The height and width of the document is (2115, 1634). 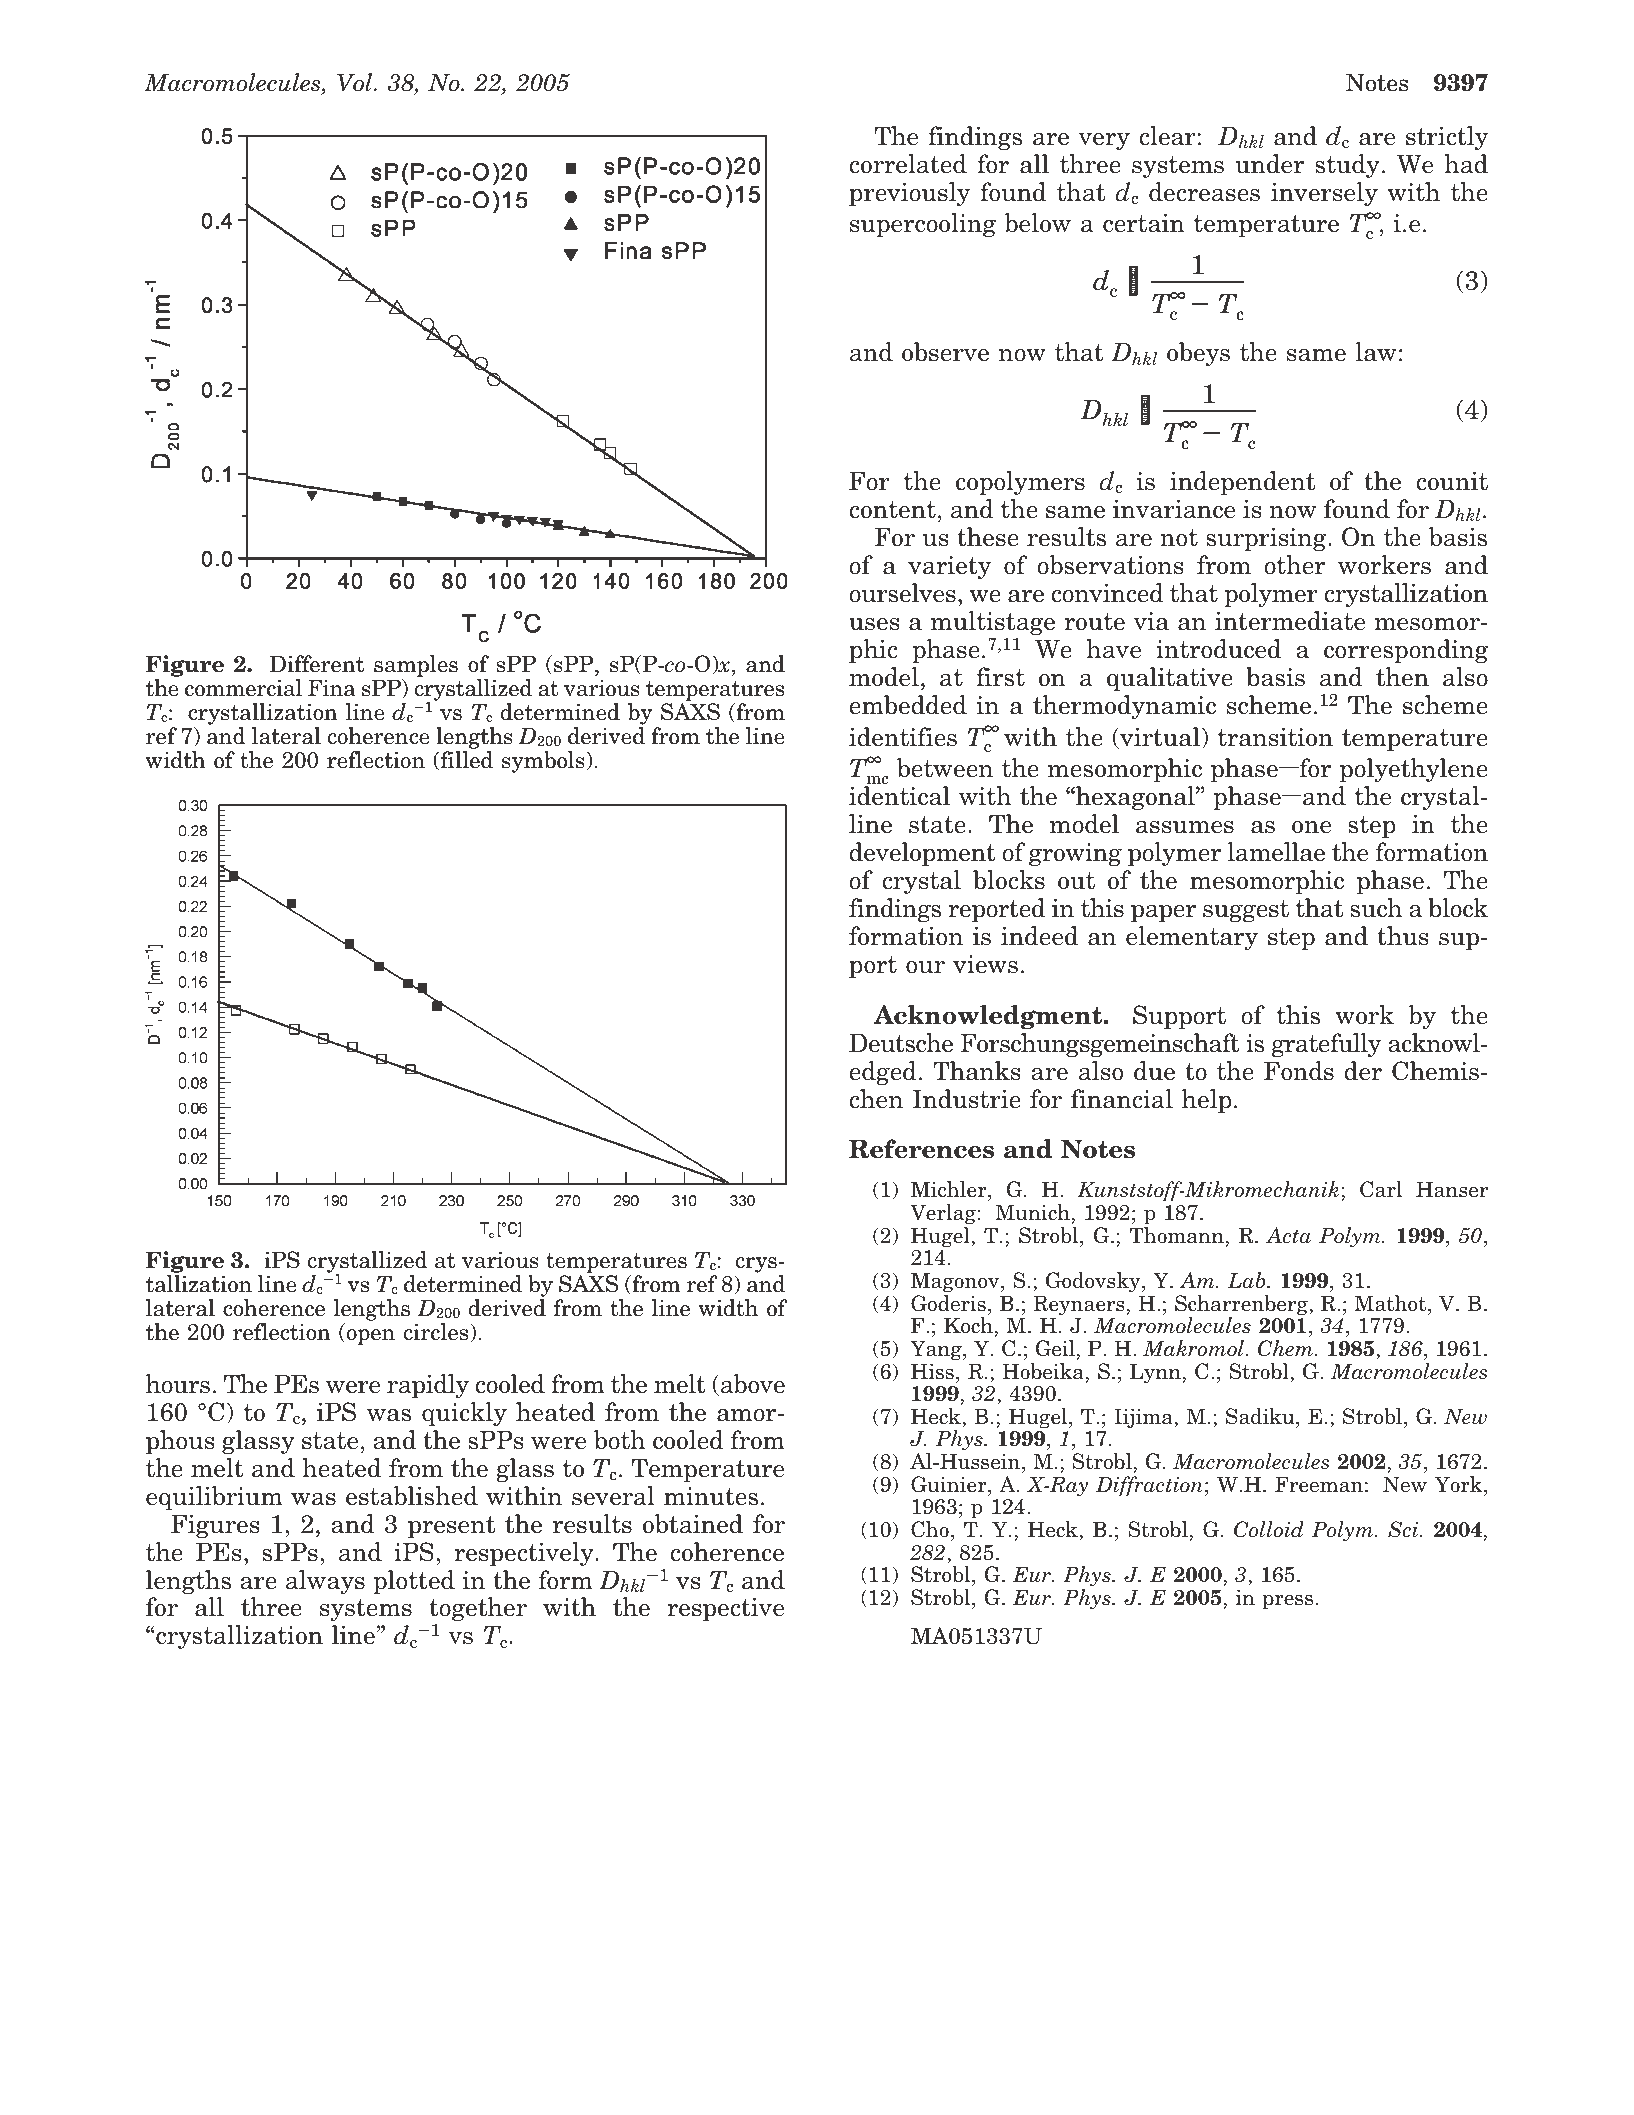 I want to click on symbols, so click(x=544, y=762).
